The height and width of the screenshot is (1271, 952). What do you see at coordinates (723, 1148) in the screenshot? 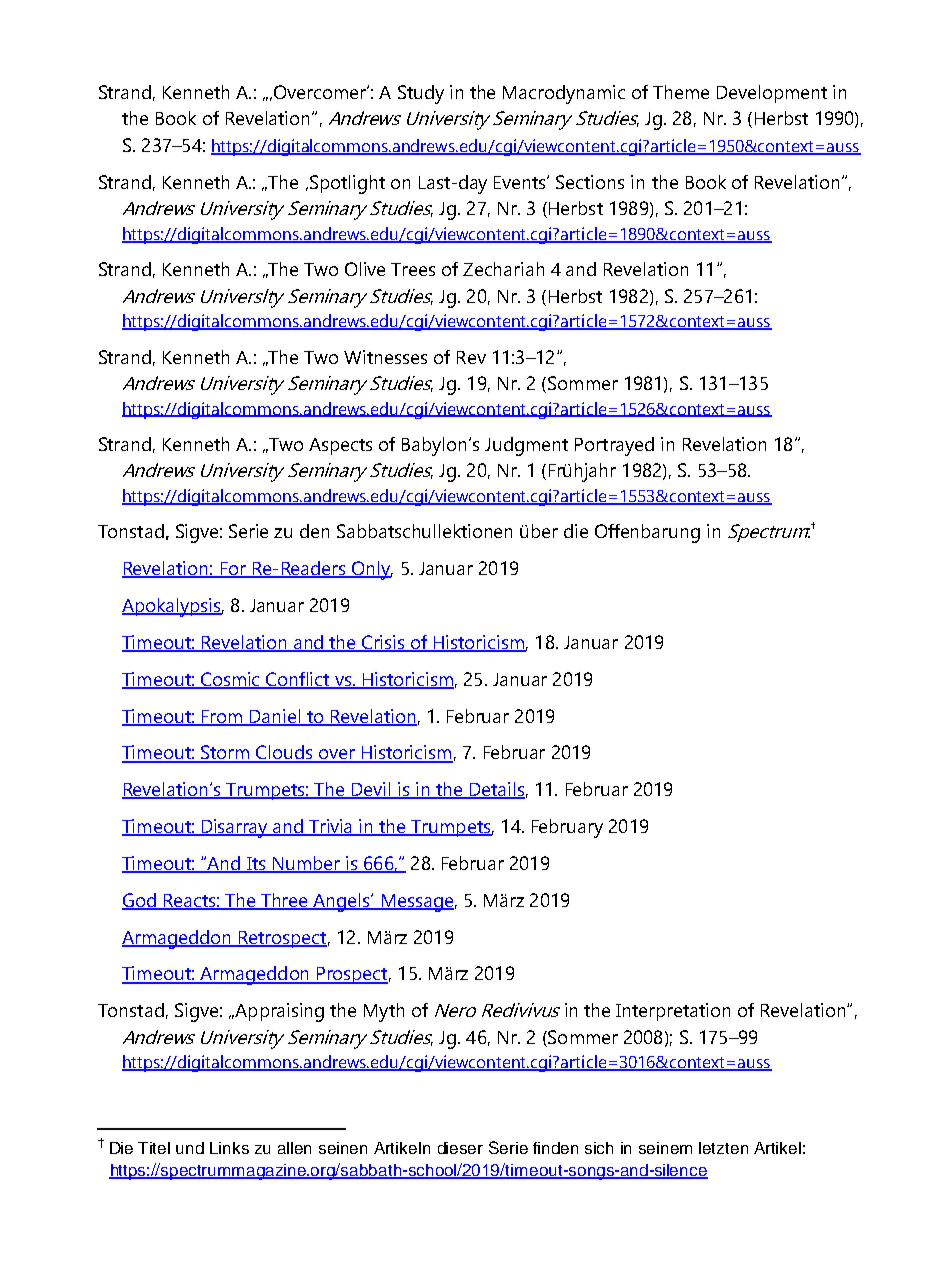
I see `letzten` at bounding box center [723, 1148].
